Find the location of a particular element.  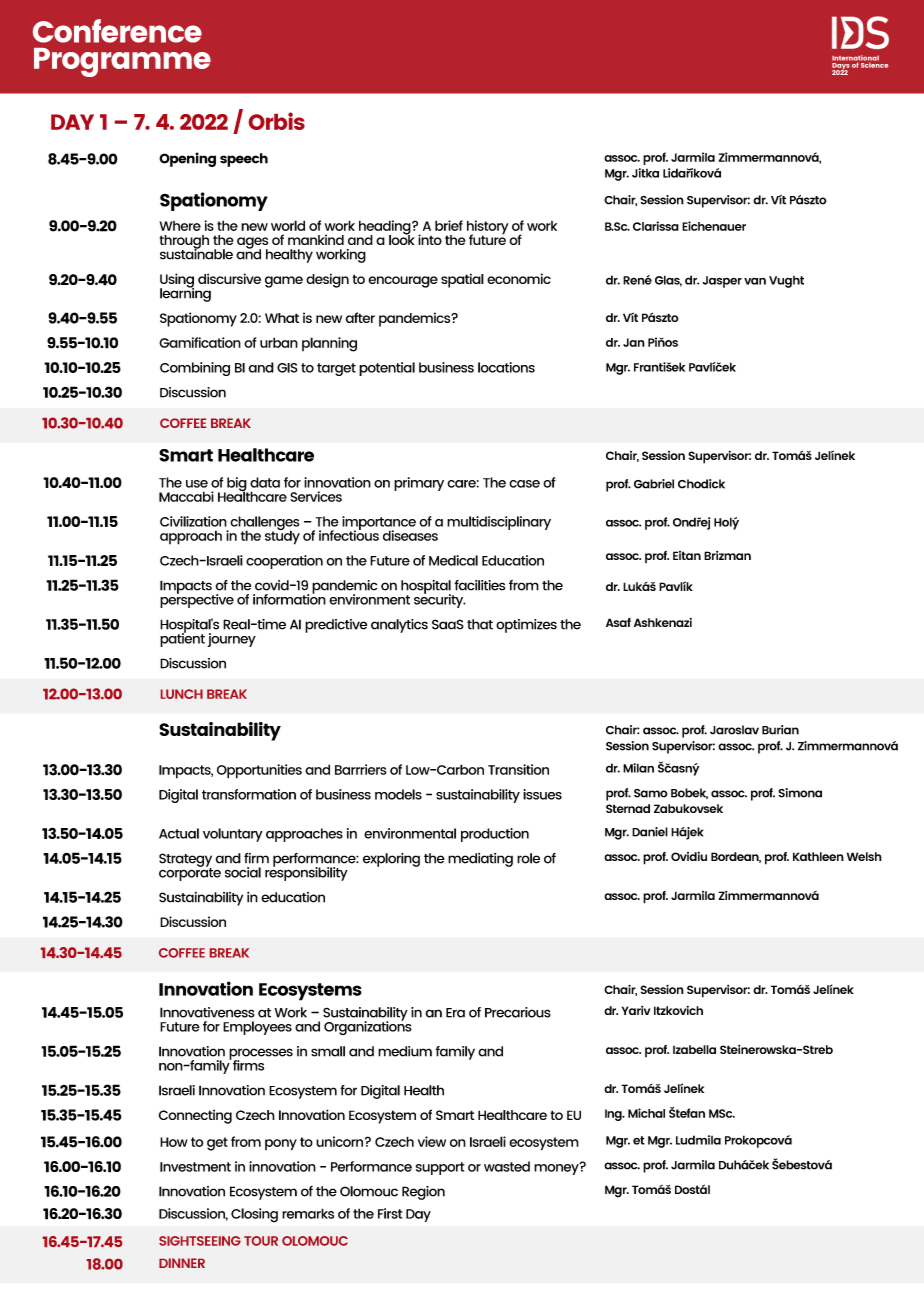

journey is located at coordinates (231, 640).
